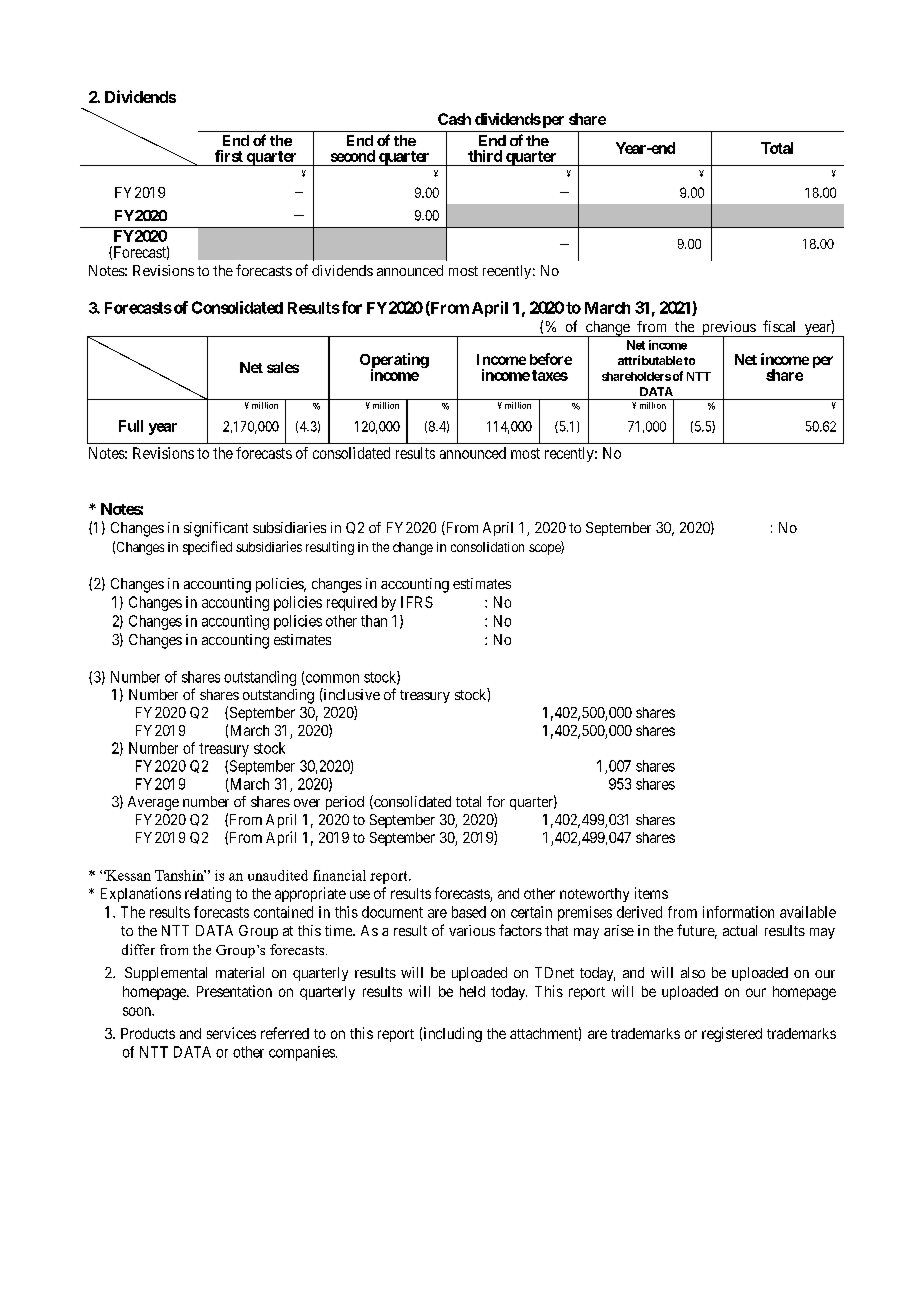  Describe the element at coordinates (231, 1033) in the screenshot. I see `services` at that location.
